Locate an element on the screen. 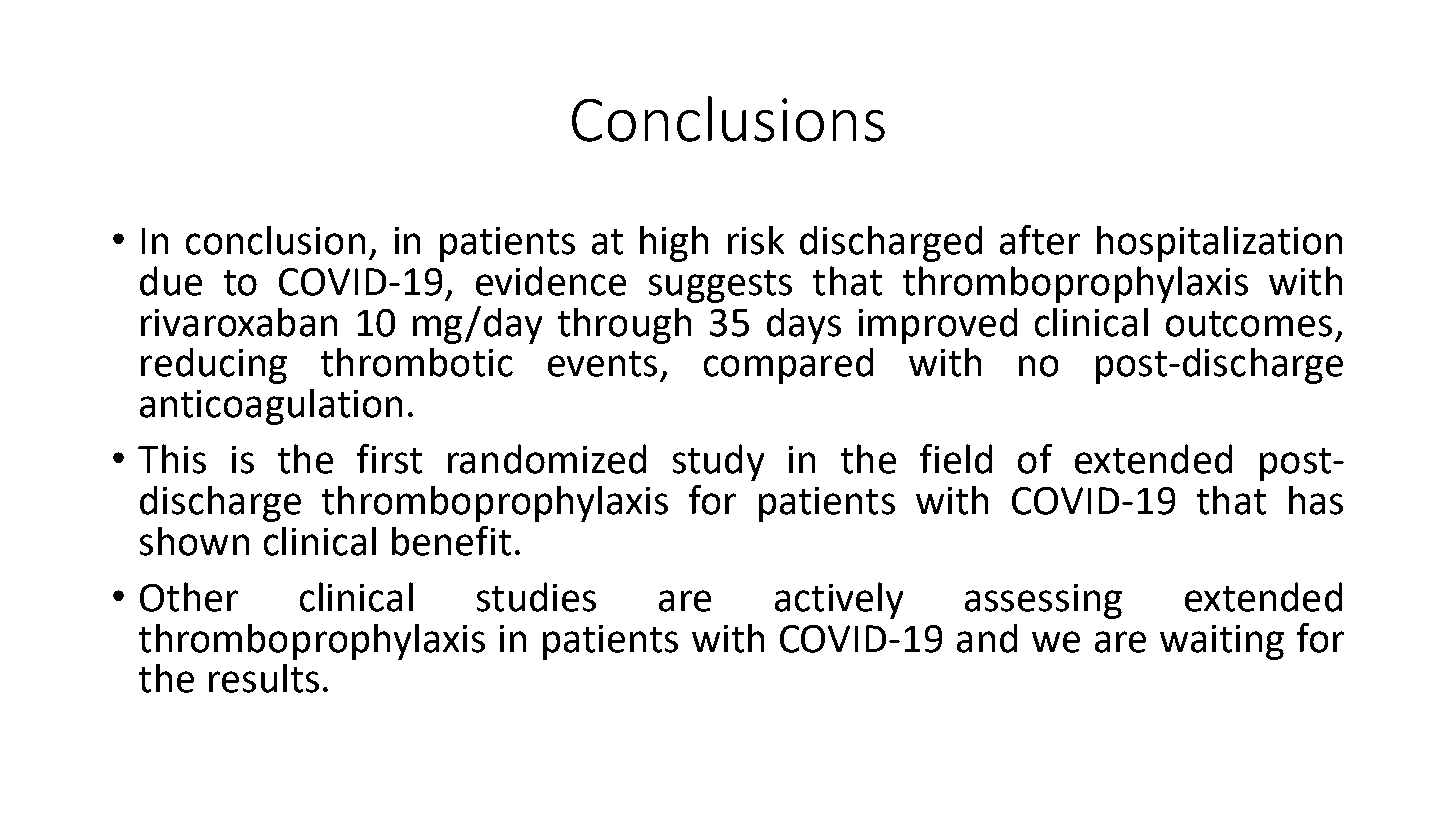 The height and width of the screenshot is (819, 1456). due is located at coordinates (171, 281).
